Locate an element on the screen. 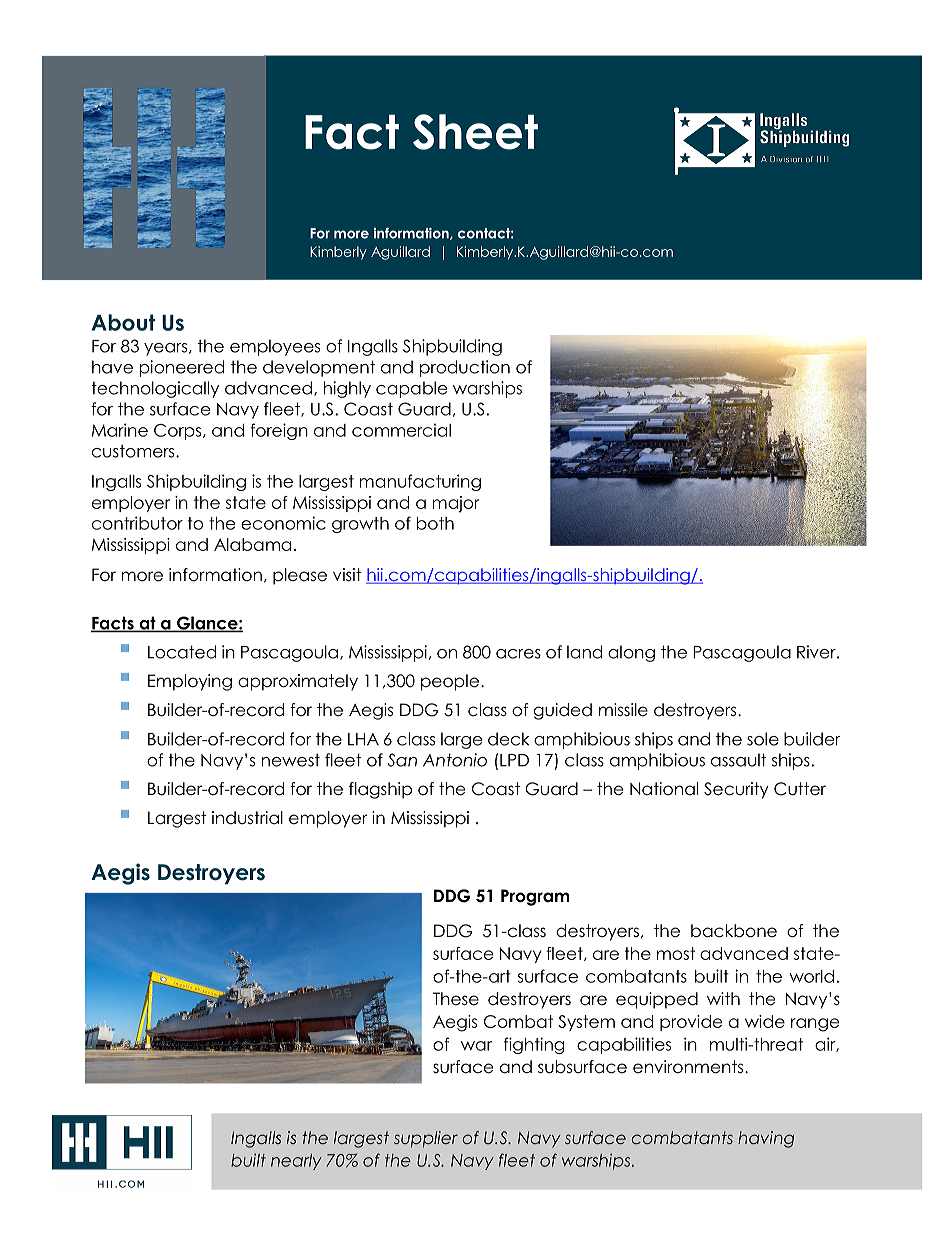  Alabama is located at coordinates (252, 544).
